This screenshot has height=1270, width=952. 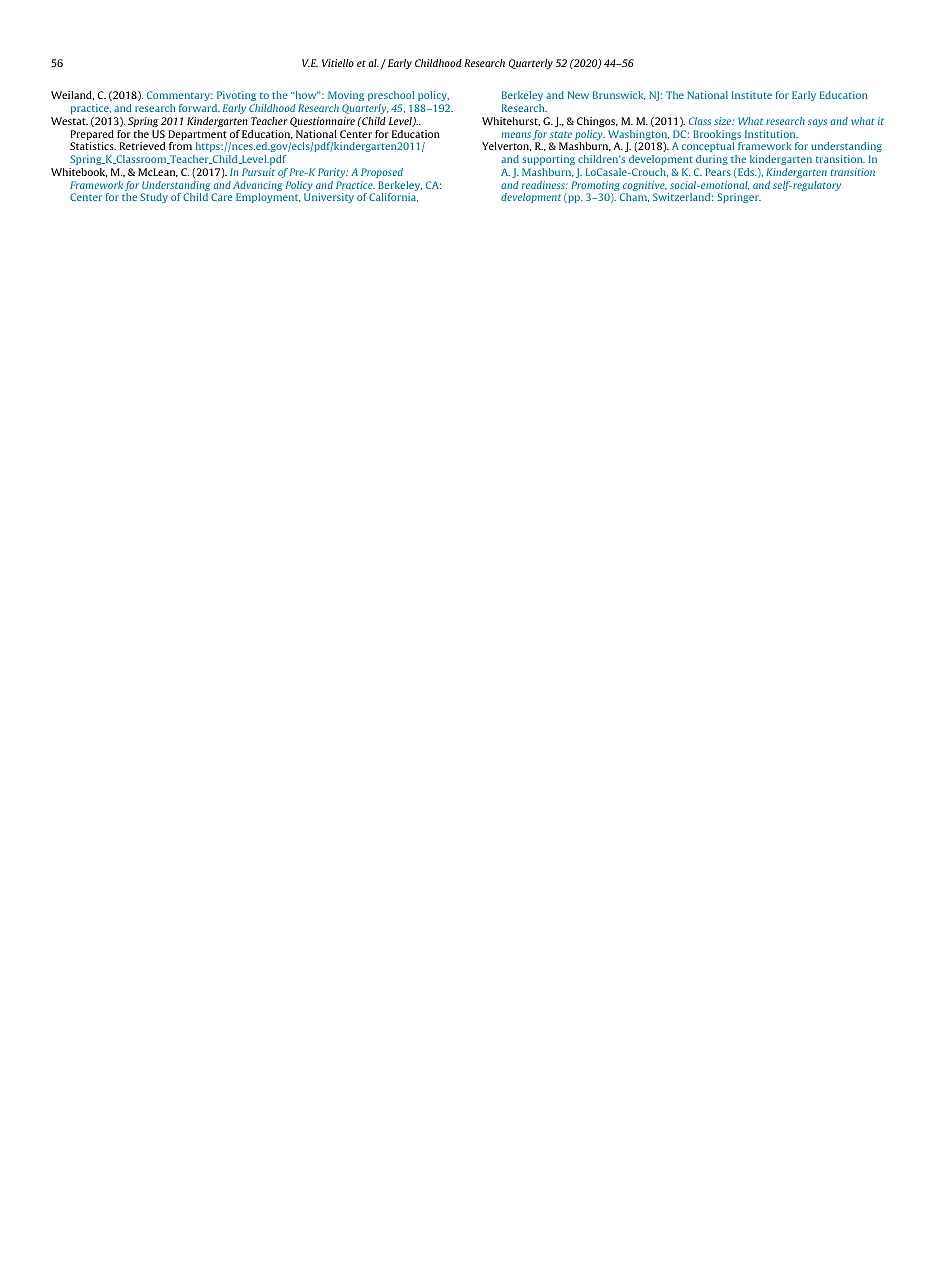 What do you see at coordinates (718, 172) in the screenshot?
I see `Pears` at bounding box center [718, 172].
